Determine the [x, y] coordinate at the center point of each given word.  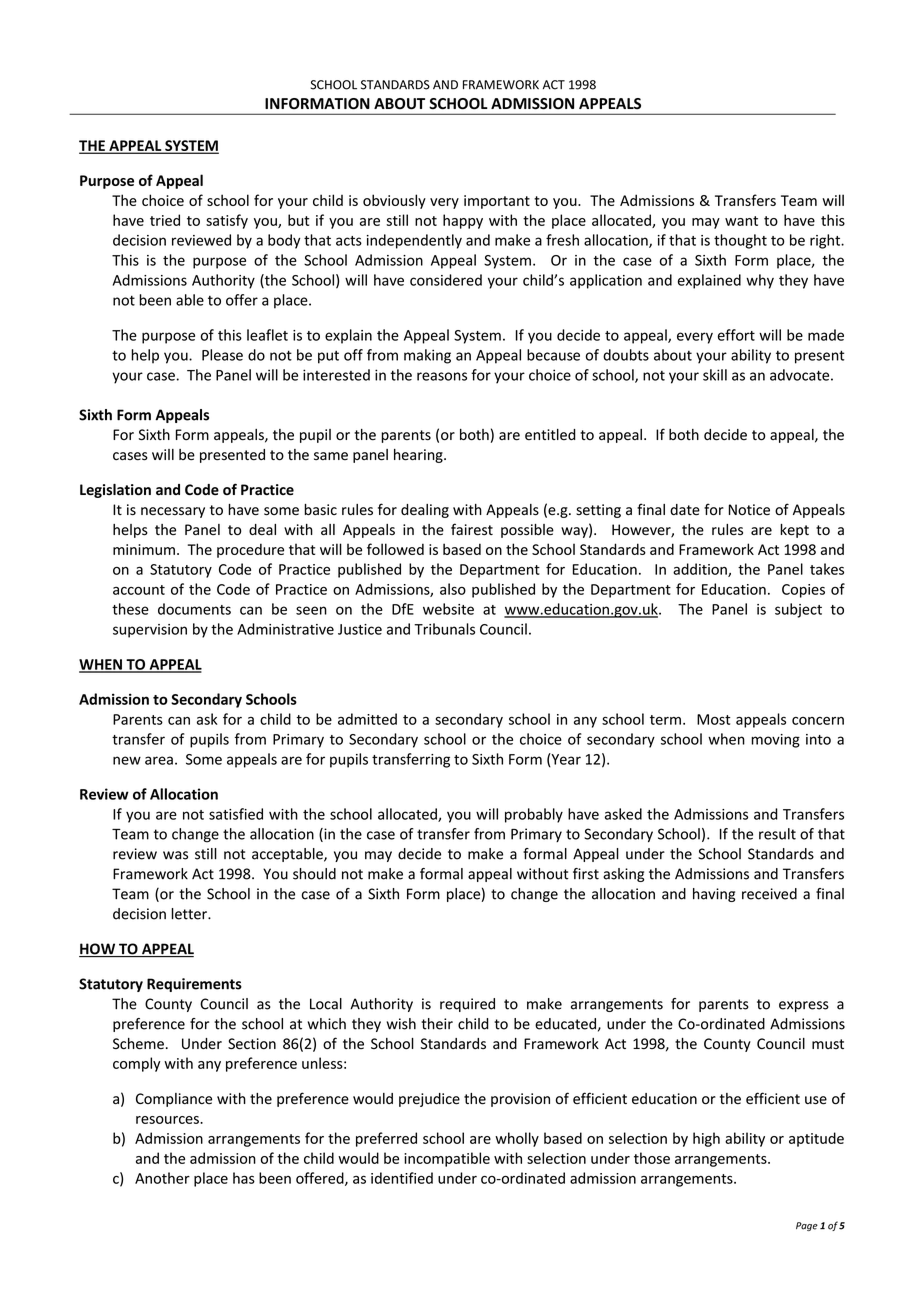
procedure [250, 550]
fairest [472, 529]
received [769, 894]
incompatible [447, 1159]
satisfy [227, 221]
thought [740, 241]
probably [534, 815]
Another [162, 1178]
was [175, 855]
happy [463, 221]
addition [701, 570]
